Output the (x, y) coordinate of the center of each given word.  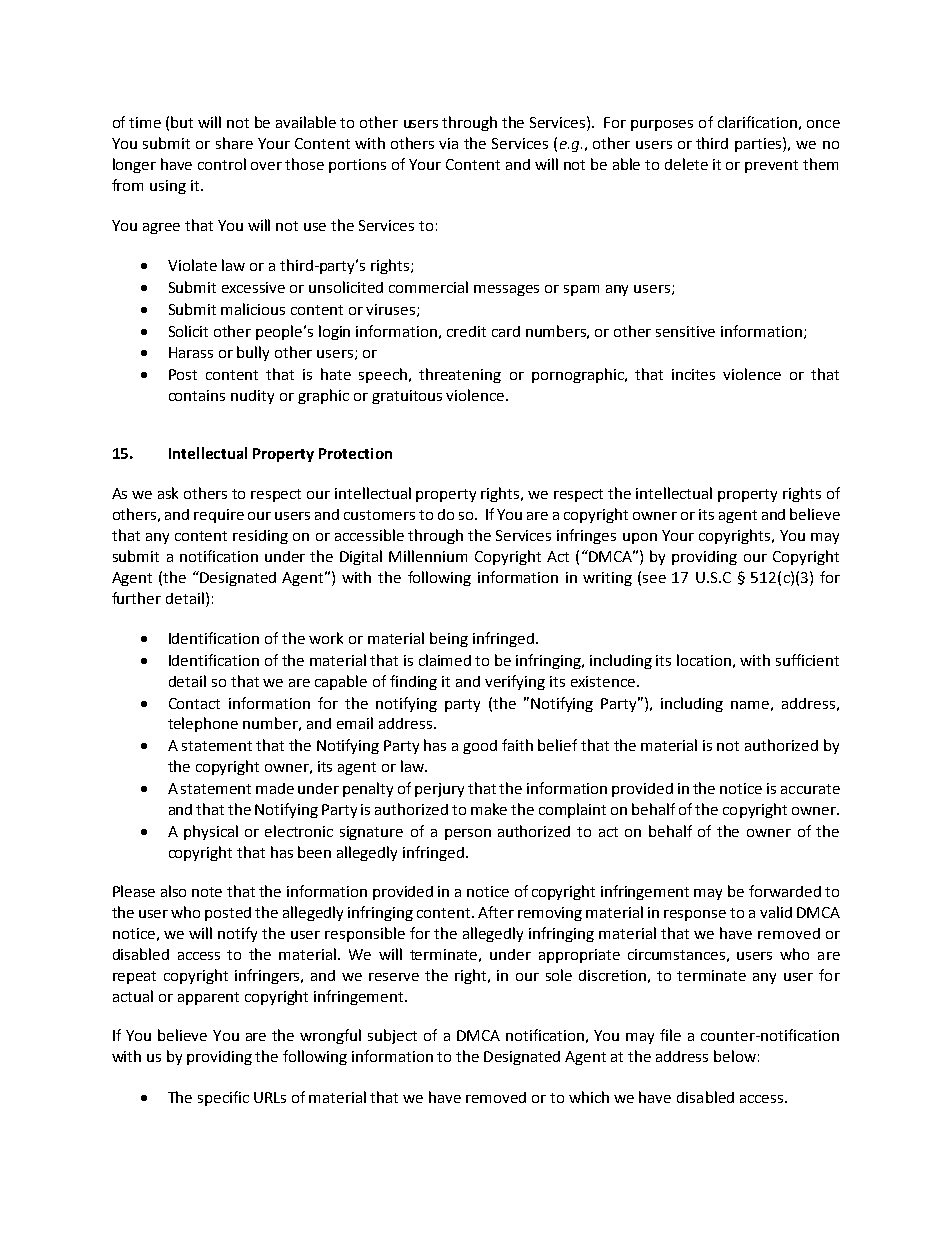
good (480, 747)
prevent (771, 166)
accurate (810, 789)
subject (392, 1036)
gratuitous (407, 397)
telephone (203, 724)
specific (223, 1098)
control (222, 164)
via (448, 143)
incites (693, 374)
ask (168, 493)
